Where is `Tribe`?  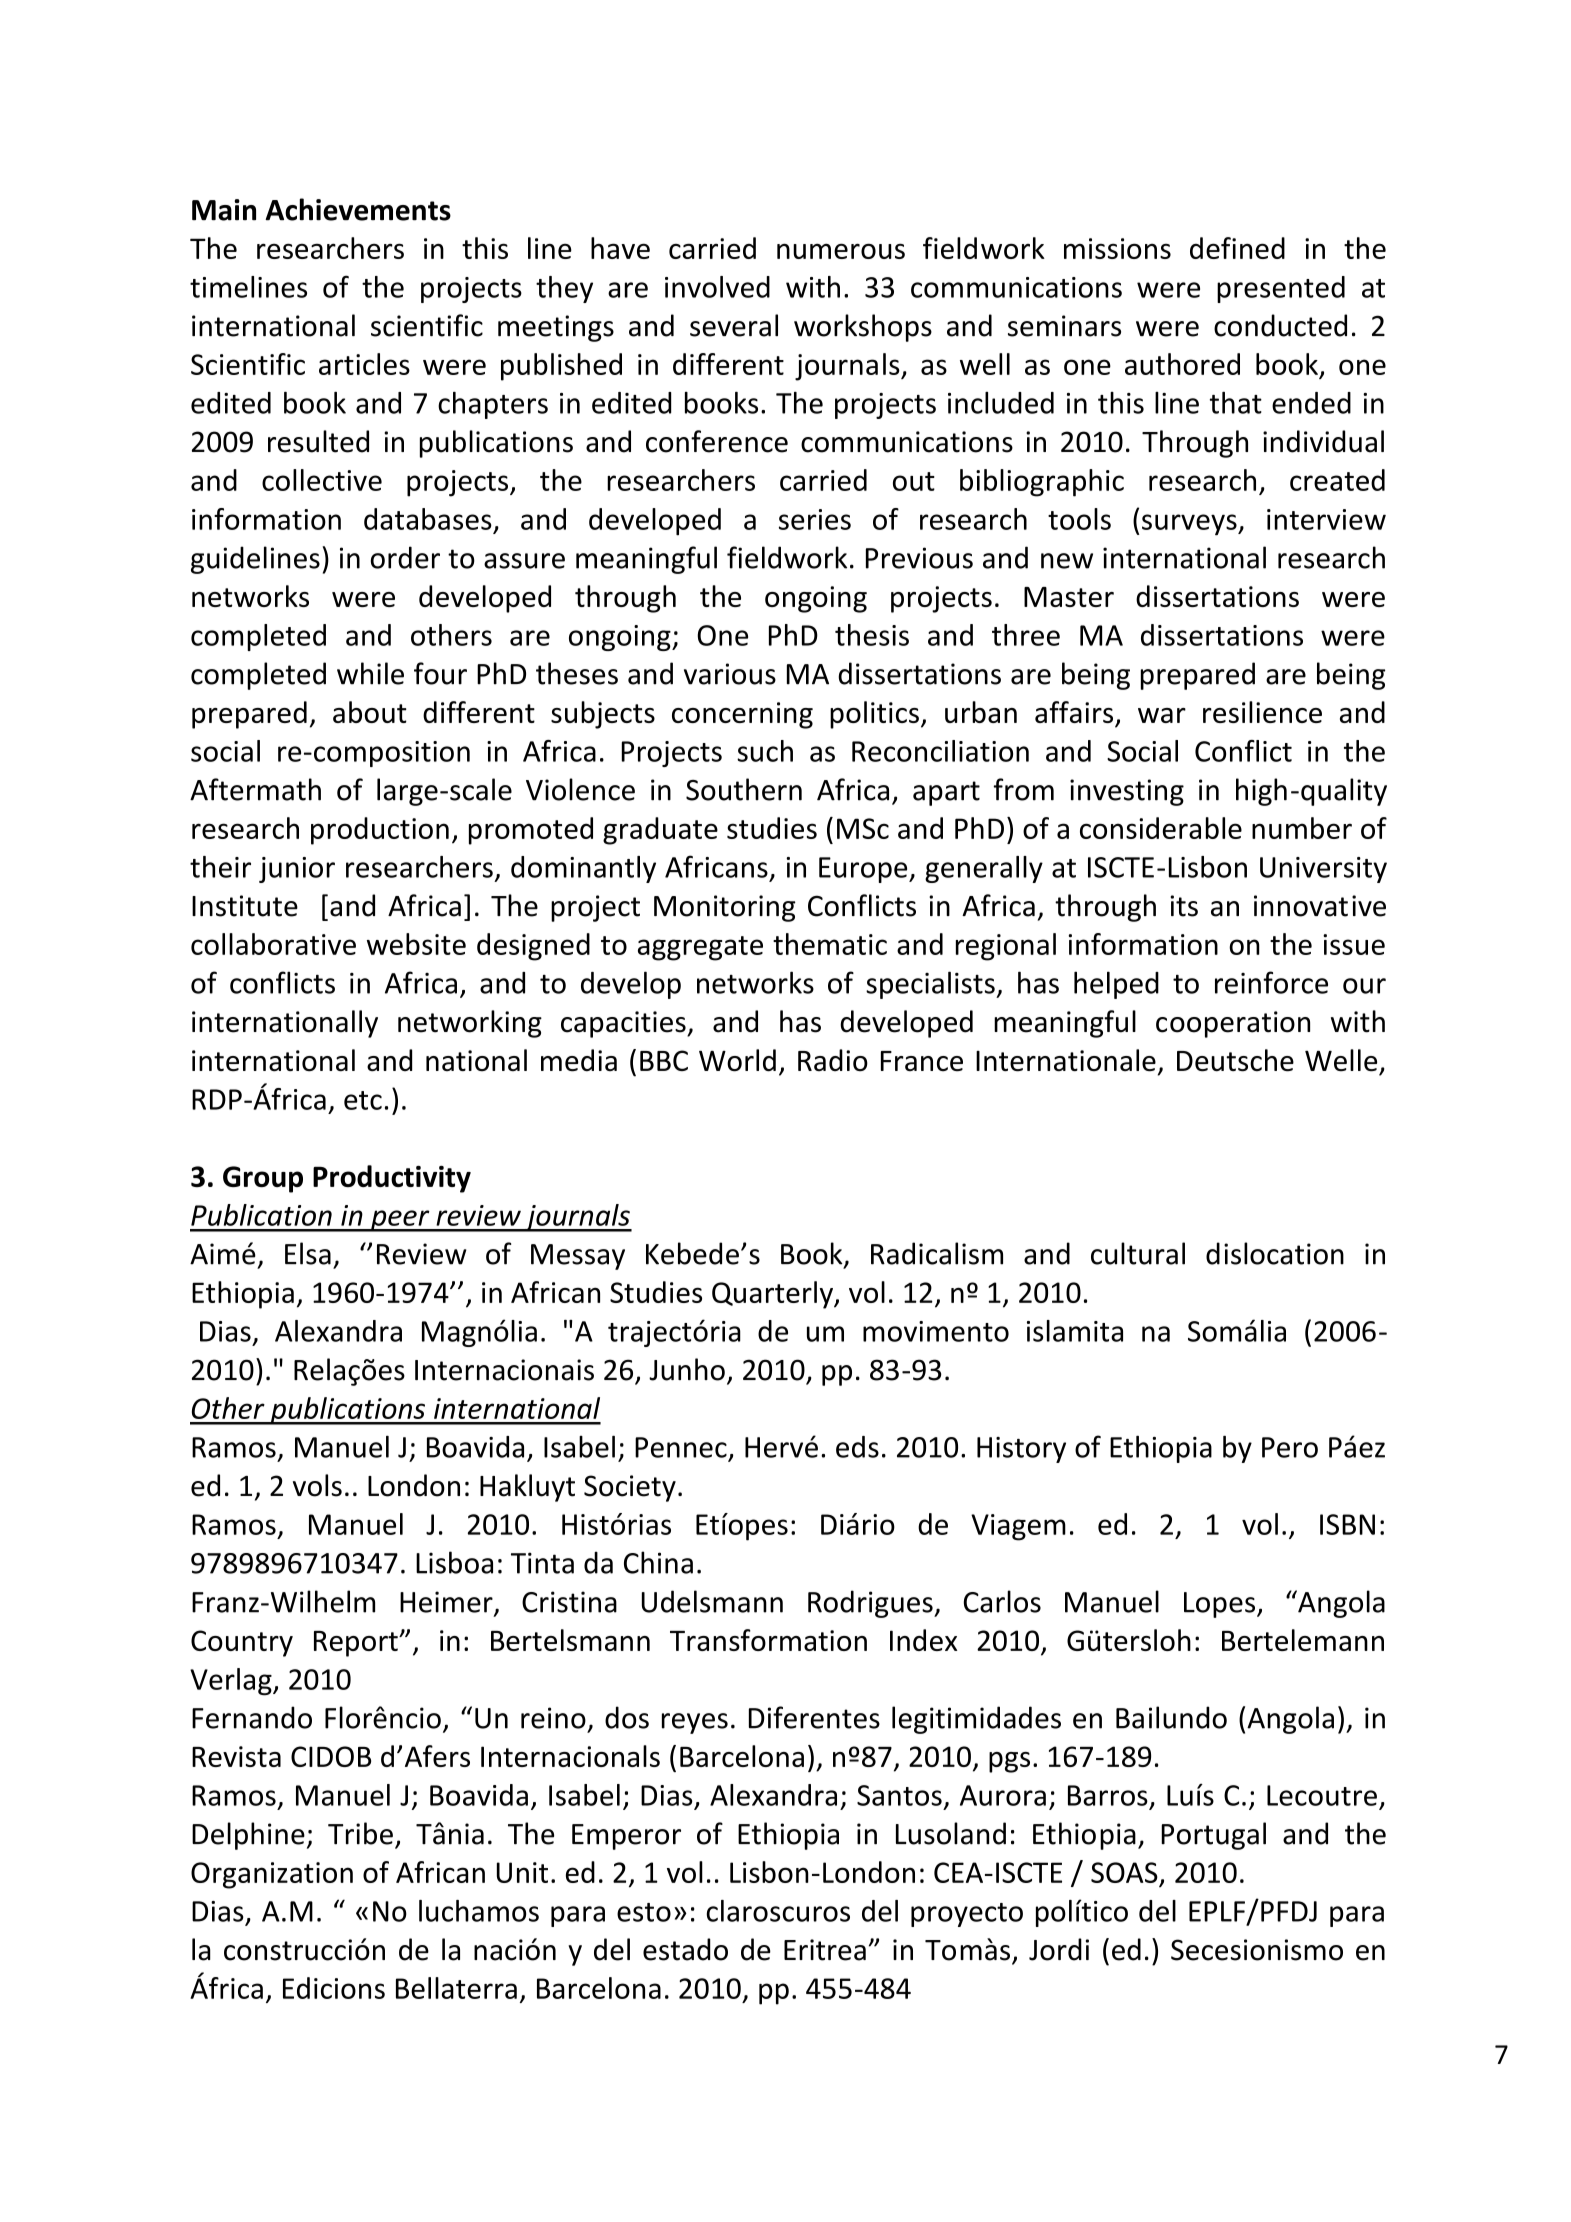 Tribe is located at coordinates (360, 1833).
